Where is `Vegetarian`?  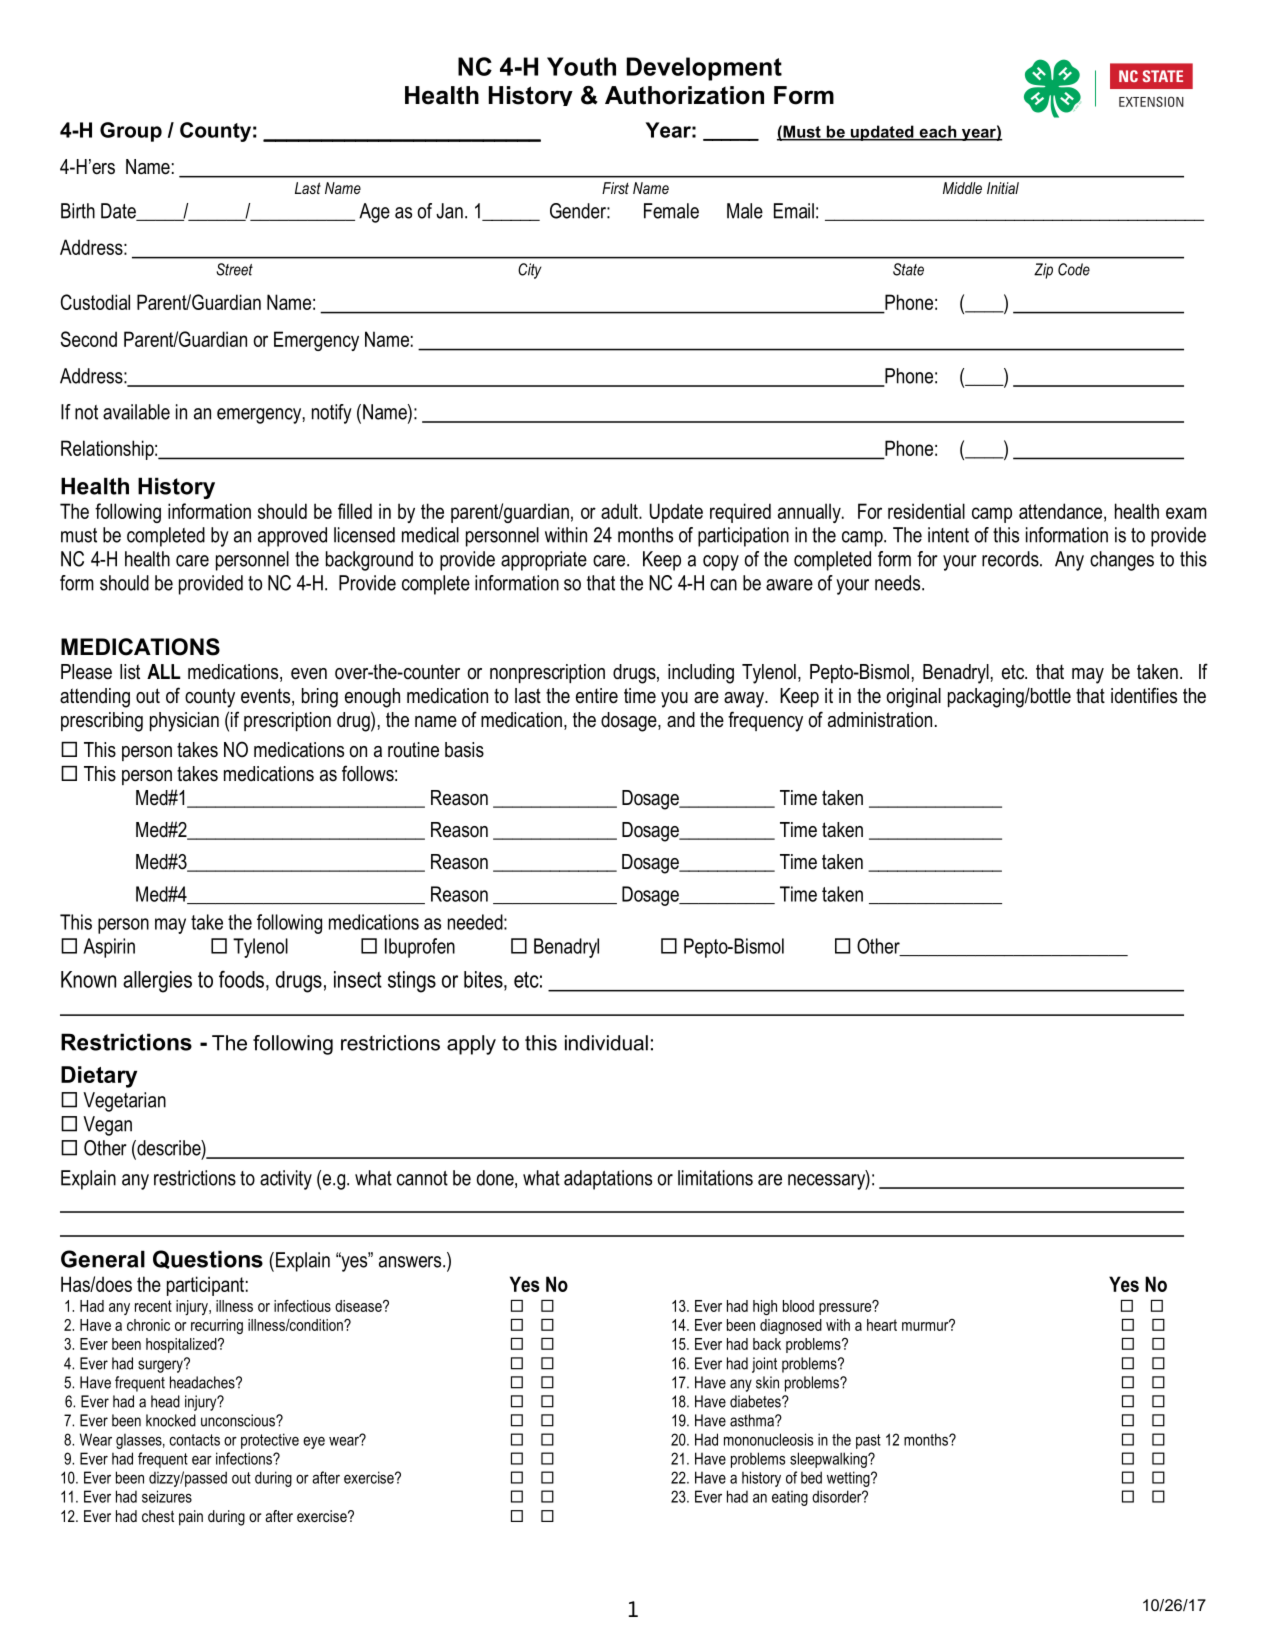 Vegetarian is located at coordinates (124, 1102).
